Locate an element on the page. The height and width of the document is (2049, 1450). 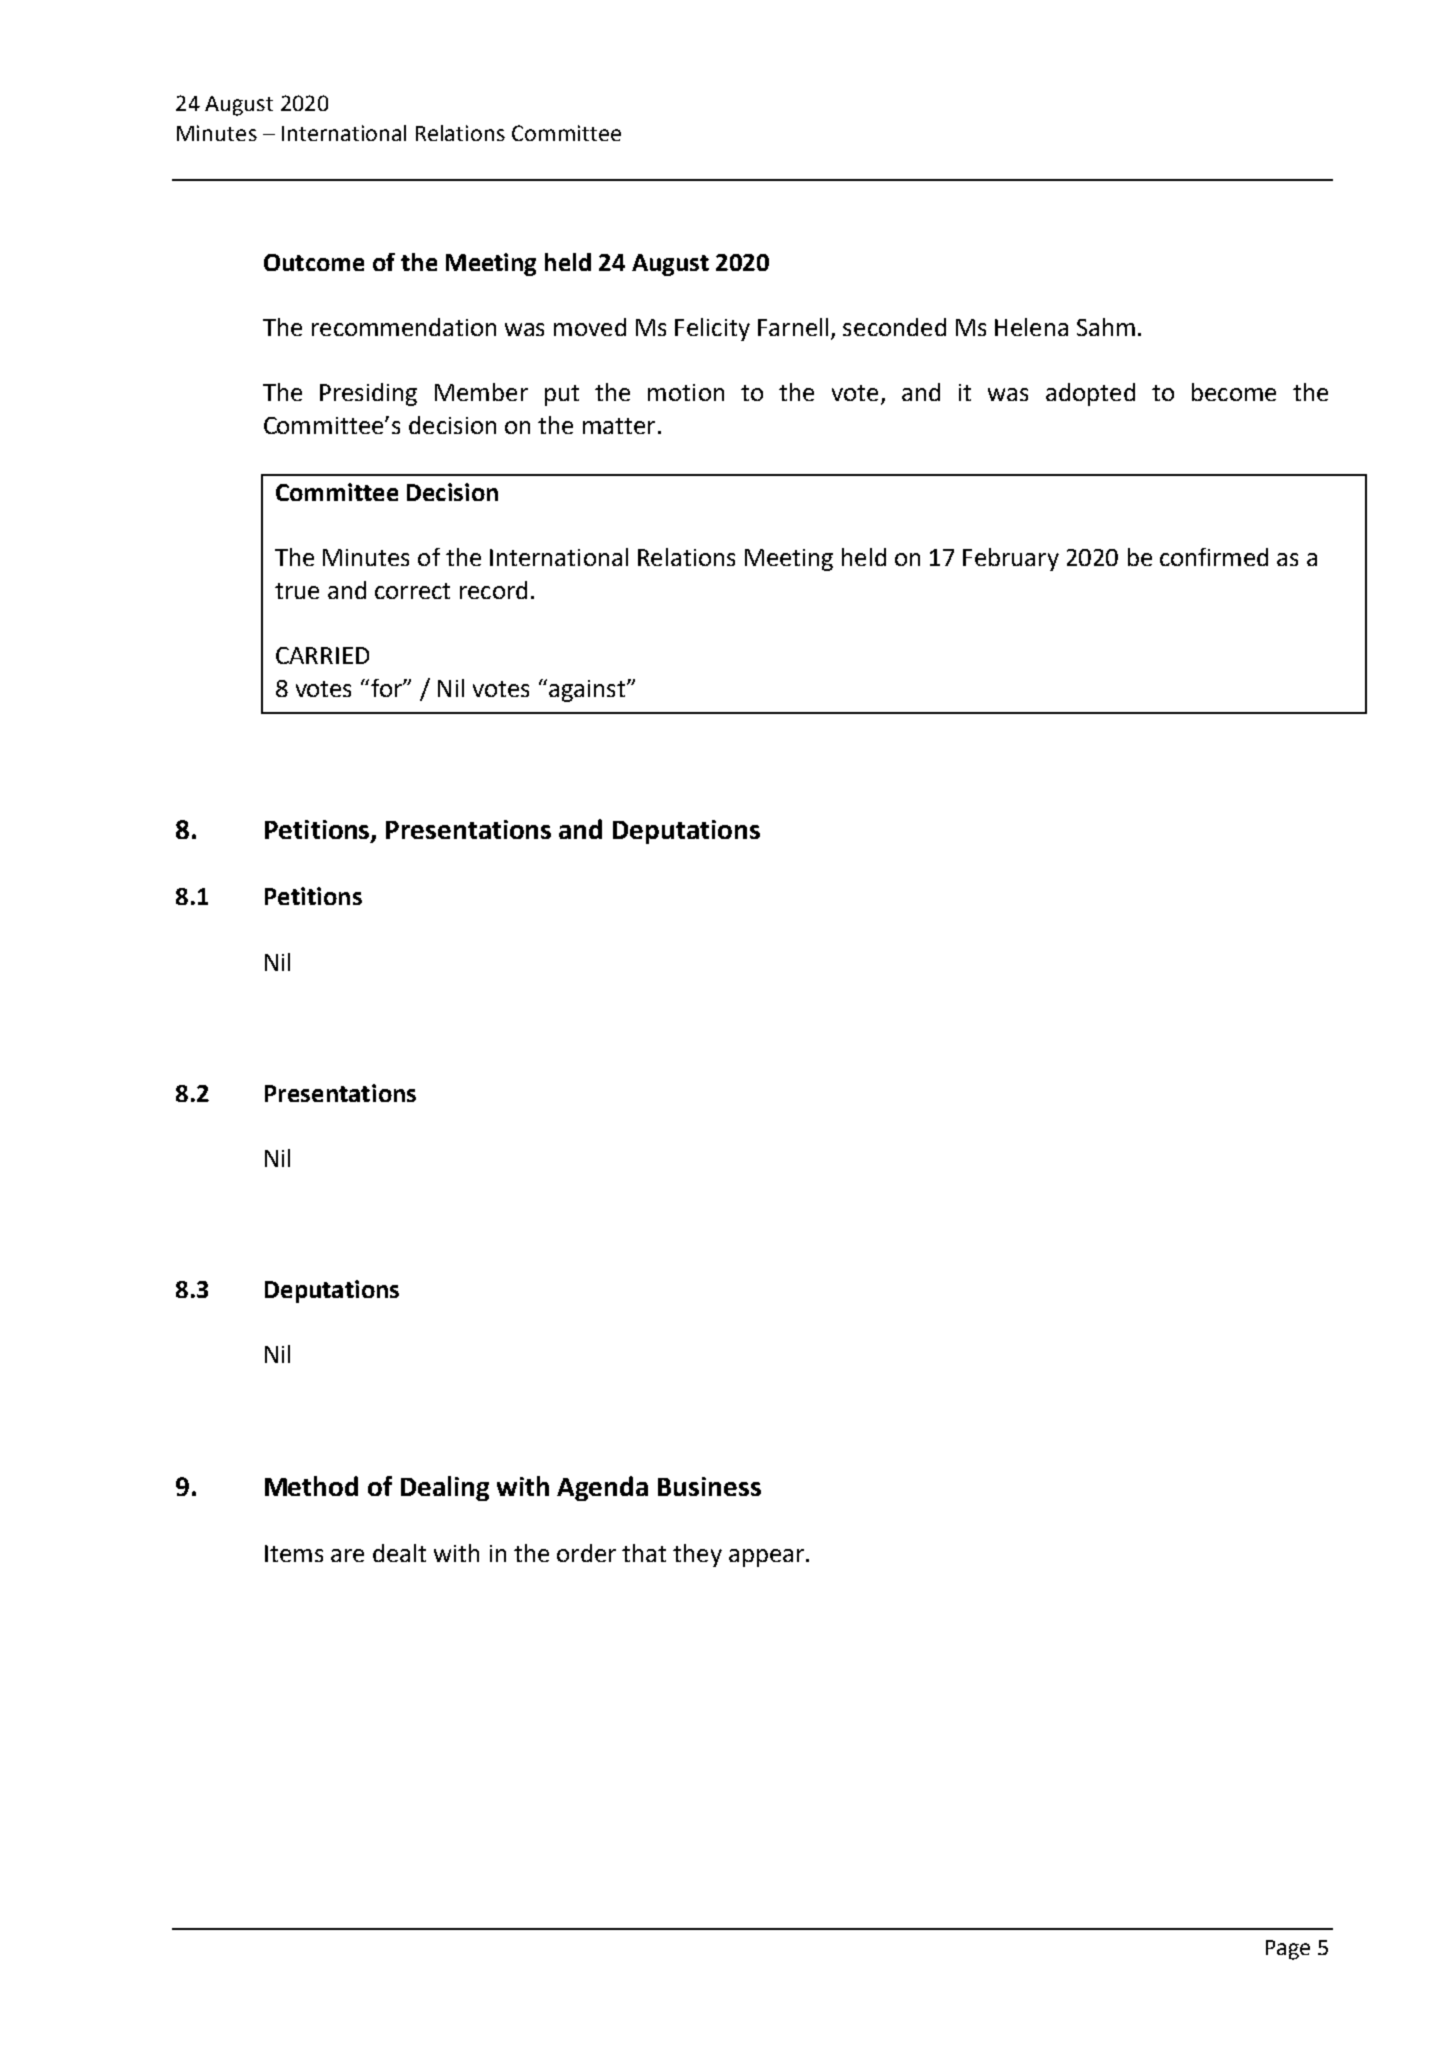
recommendation is located at coordinates (404, 327).
